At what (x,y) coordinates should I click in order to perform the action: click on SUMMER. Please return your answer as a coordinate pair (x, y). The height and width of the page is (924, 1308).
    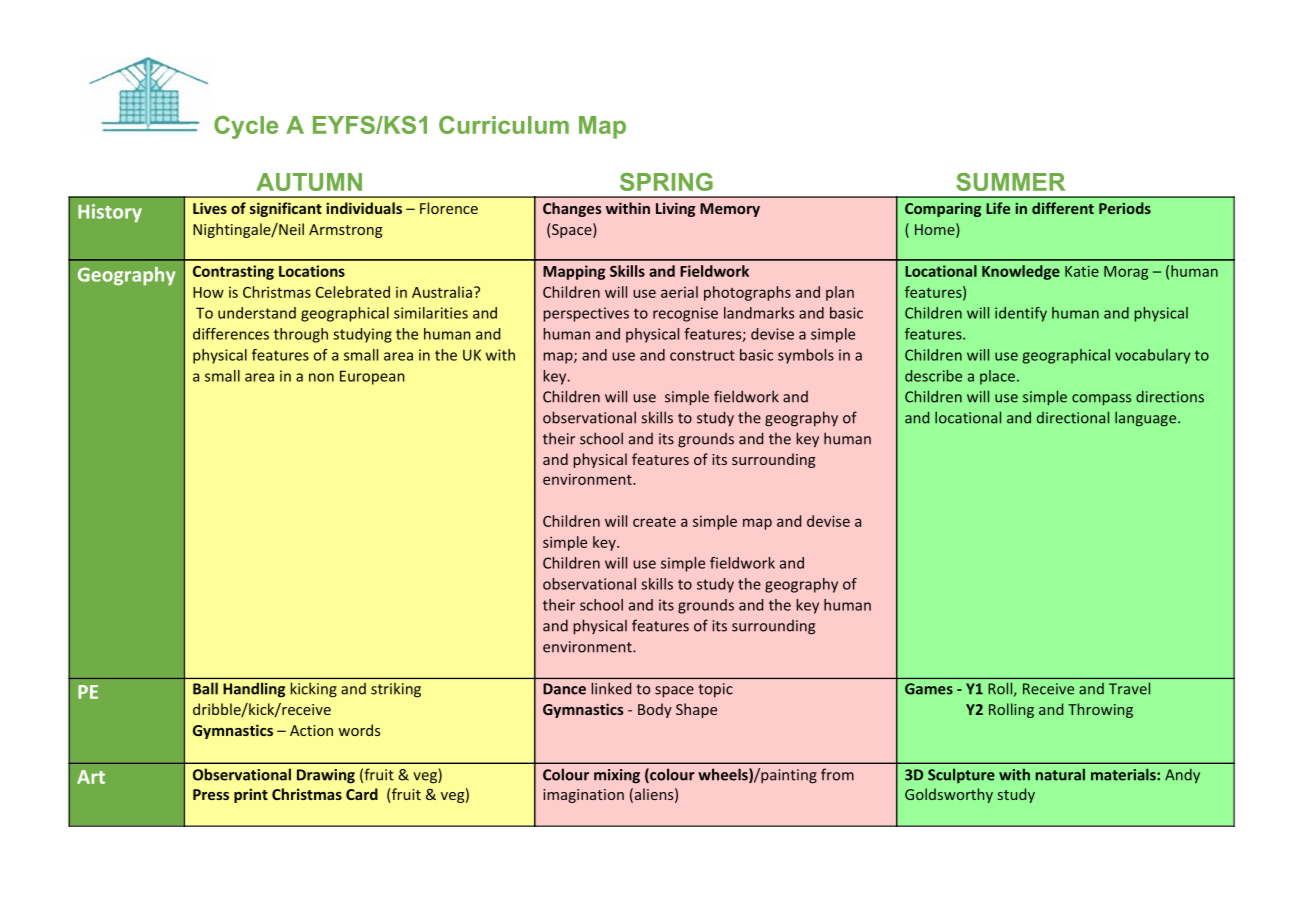
    Looking at the image, I should click on (1010, 182).
